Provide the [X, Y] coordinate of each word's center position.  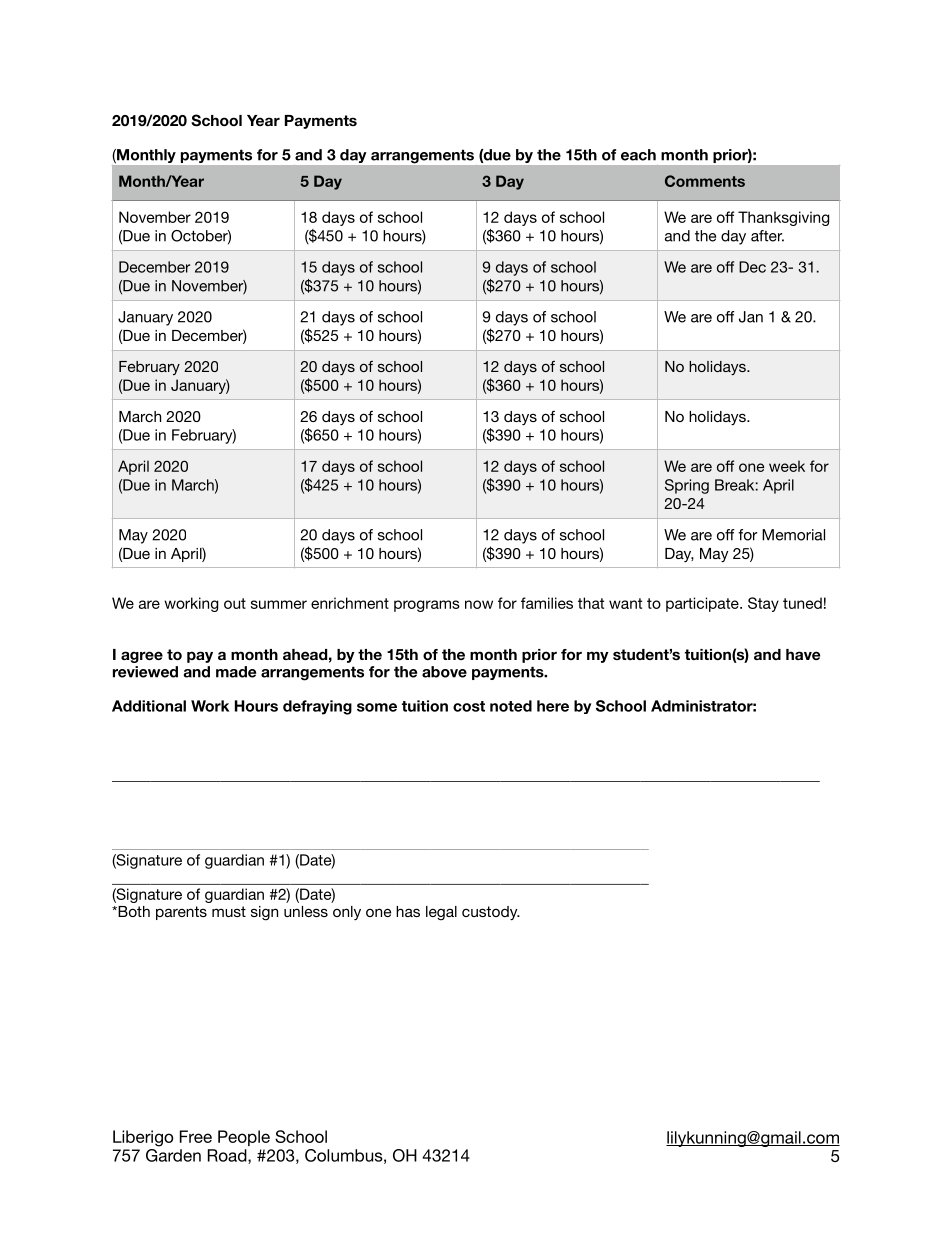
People [244, 1138]
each [638, 155]
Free [196, 1136]
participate [703, 604]
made [236, 672]
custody [491, 913]
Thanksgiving [783, 218]
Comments [705, 181]
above [444, 672]
